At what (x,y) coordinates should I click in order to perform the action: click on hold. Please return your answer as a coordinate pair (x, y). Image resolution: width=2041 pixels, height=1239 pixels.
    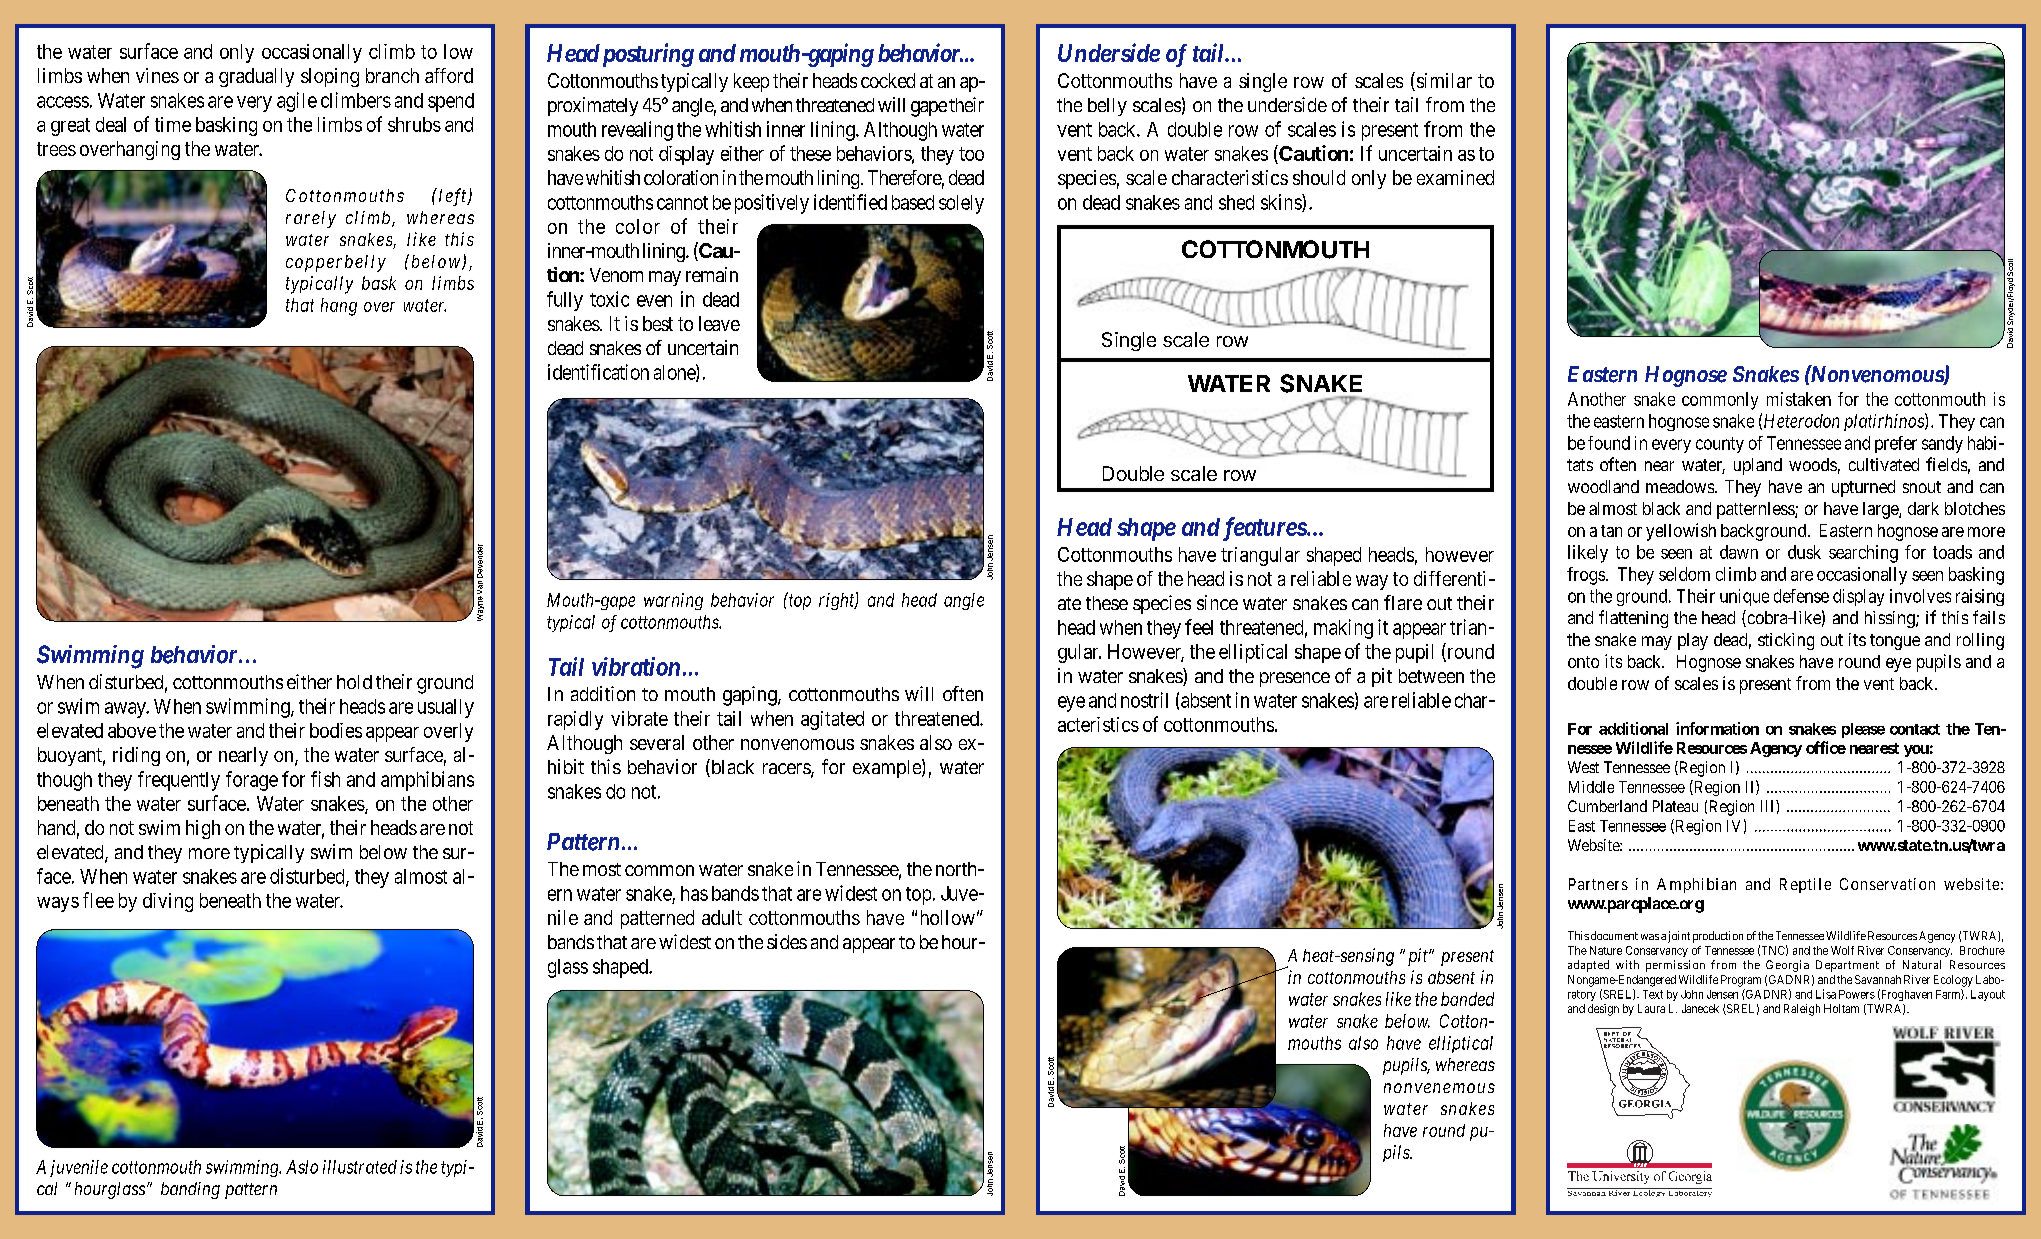
    Looking at the image, I should click on (354, 682).
